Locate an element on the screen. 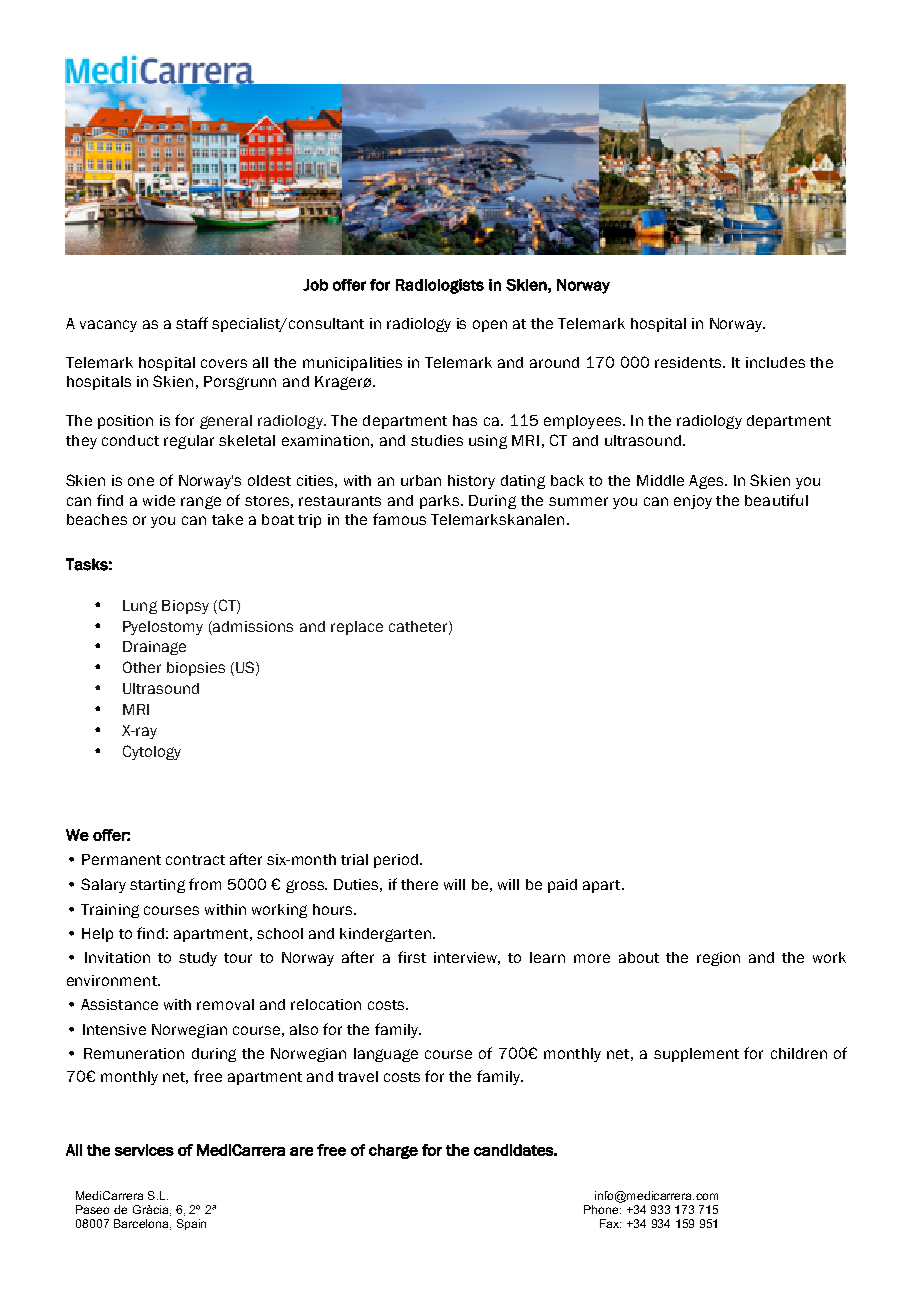  residents is located at coordinates (689, 362).
